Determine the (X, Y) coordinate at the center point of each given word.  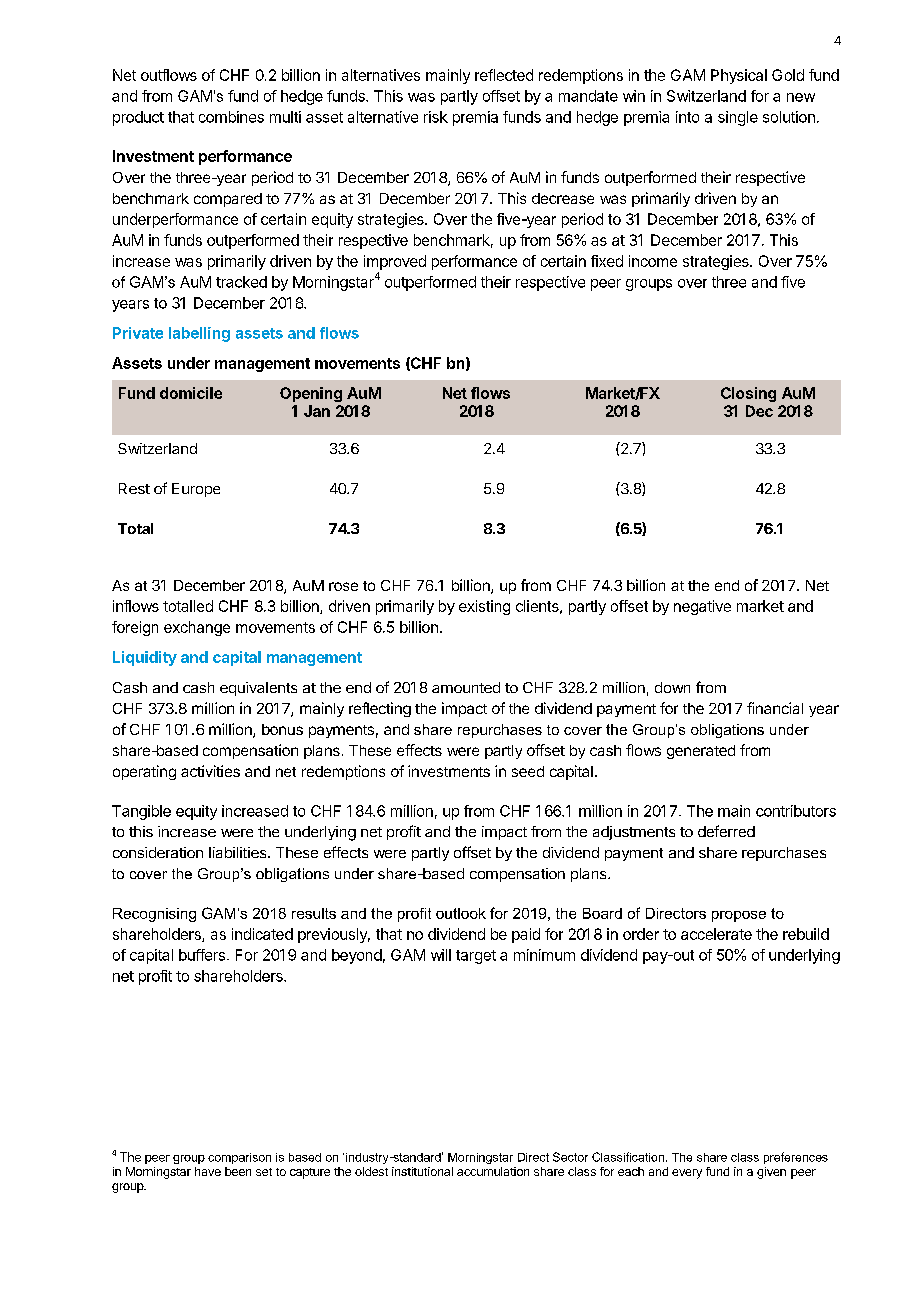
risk (436, 117)
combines (231, 117)
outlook (461, 913)
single (738, 118)
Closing (748, 394)
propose (739, 916)
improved (395, 262)
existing (484, 607)
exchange (197, 628)
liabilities (239, 852)
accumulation (493, 1171)
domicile (191, 393)
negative (702, 607)
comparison (239, 1158)
